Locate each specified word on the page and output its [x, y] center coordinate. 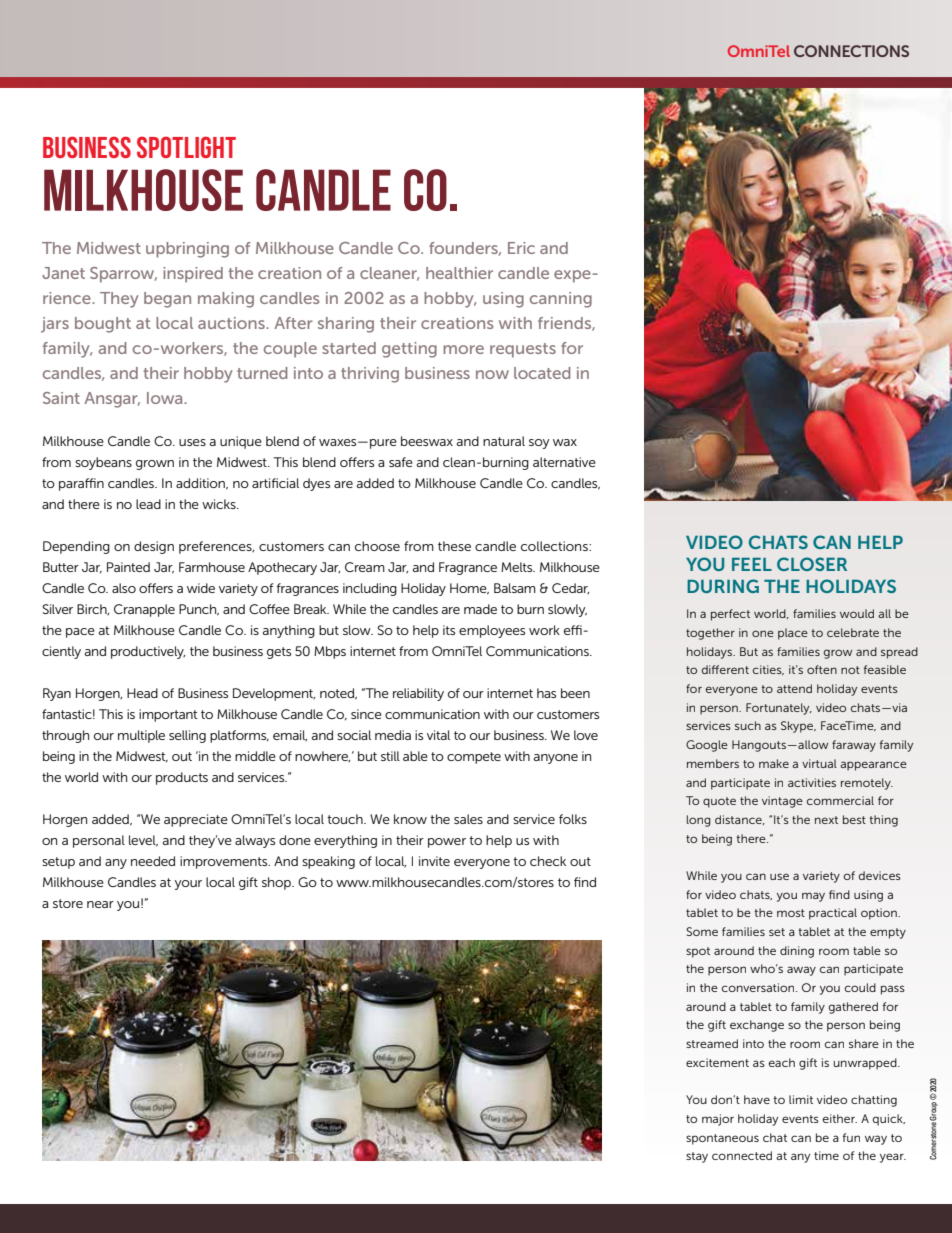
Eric [521, 248]
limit [801, 1099]
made [480, 609]
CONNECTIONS [851, 51]
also [124, 588]
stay [697, 1157]
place [793, 634]
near [100, 904]
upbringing [187, 250]
